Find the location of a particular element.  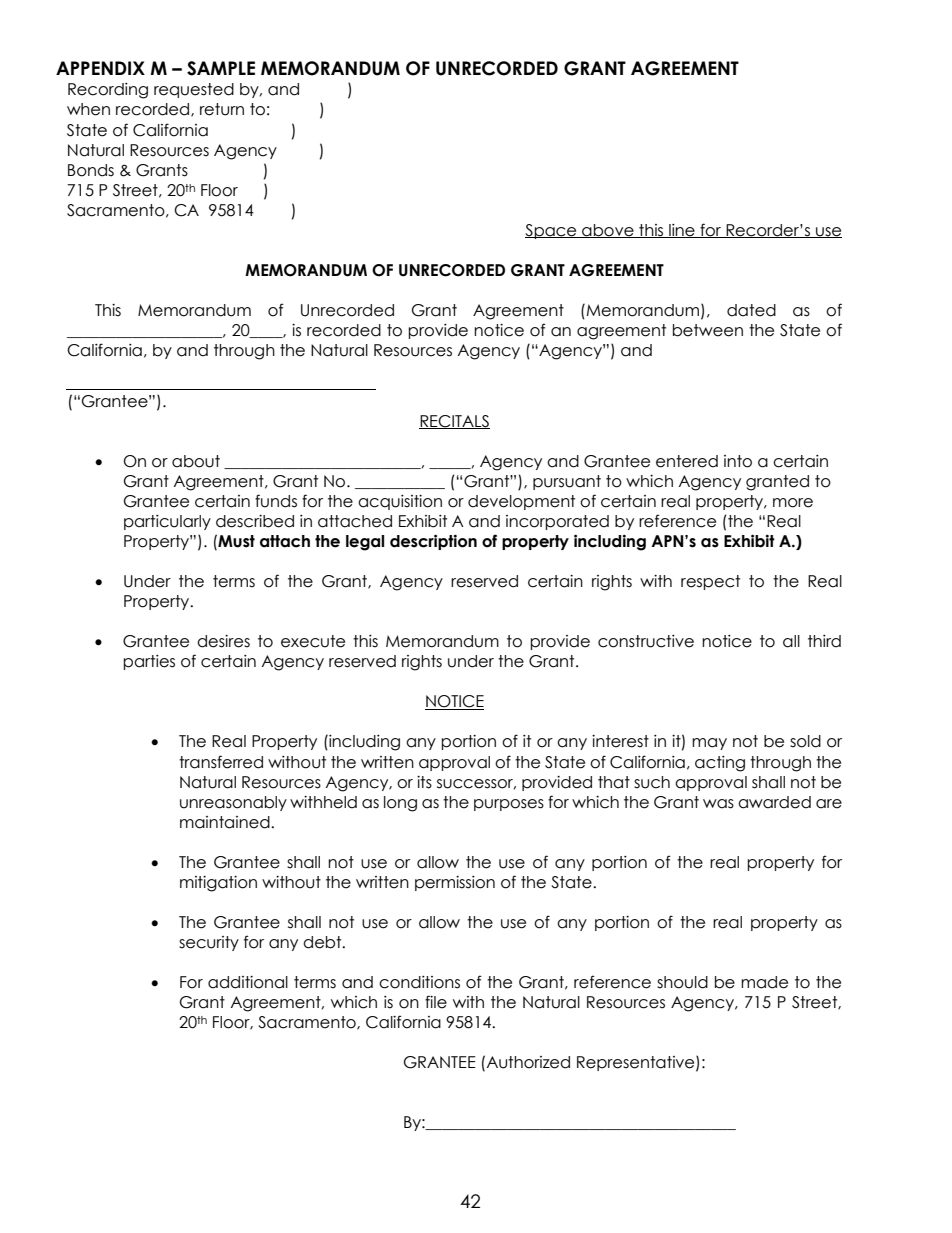

about is located at coordinates (196, 461).
